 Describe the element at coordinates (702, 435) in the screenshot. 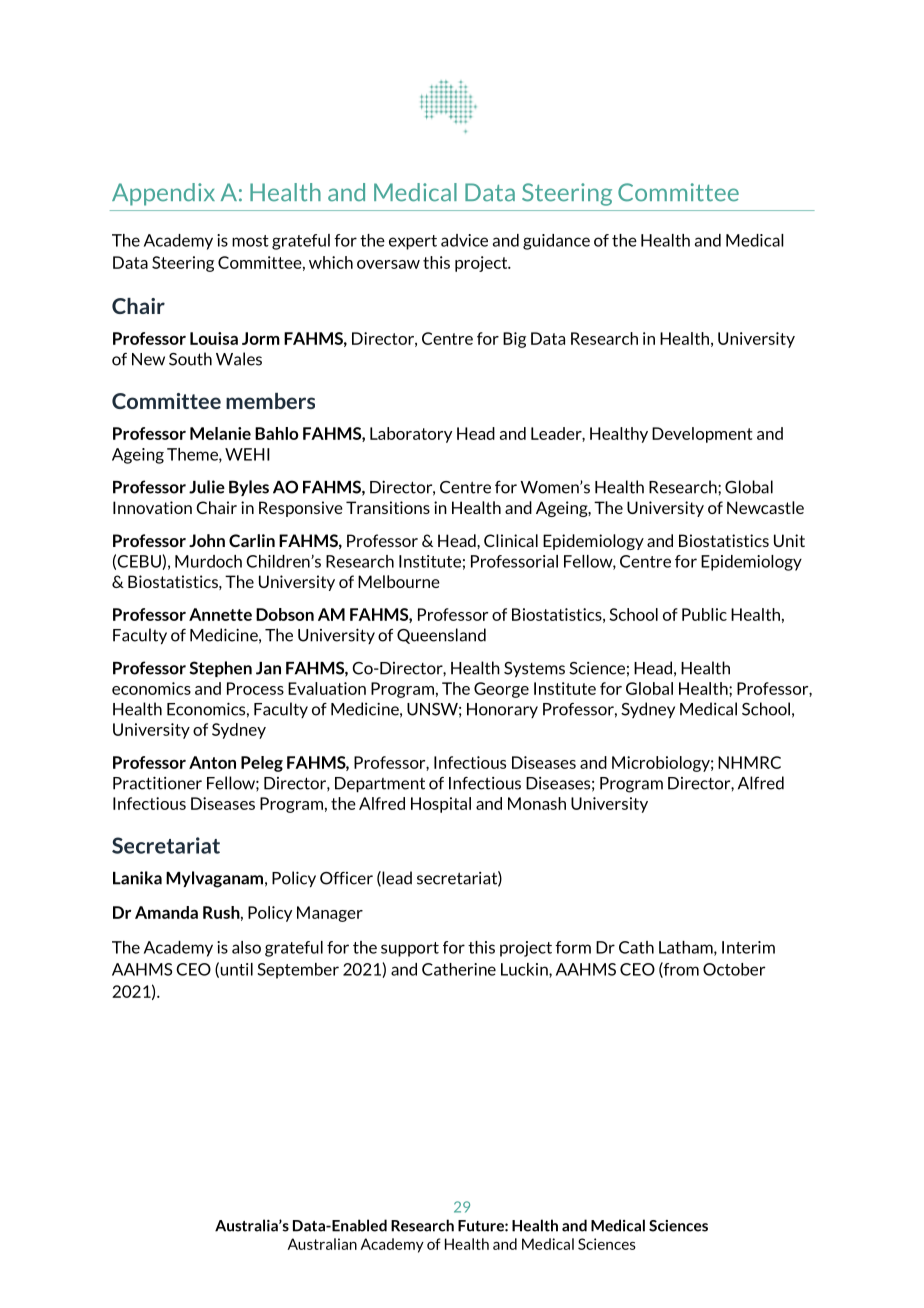

I see `Development` at that location.
